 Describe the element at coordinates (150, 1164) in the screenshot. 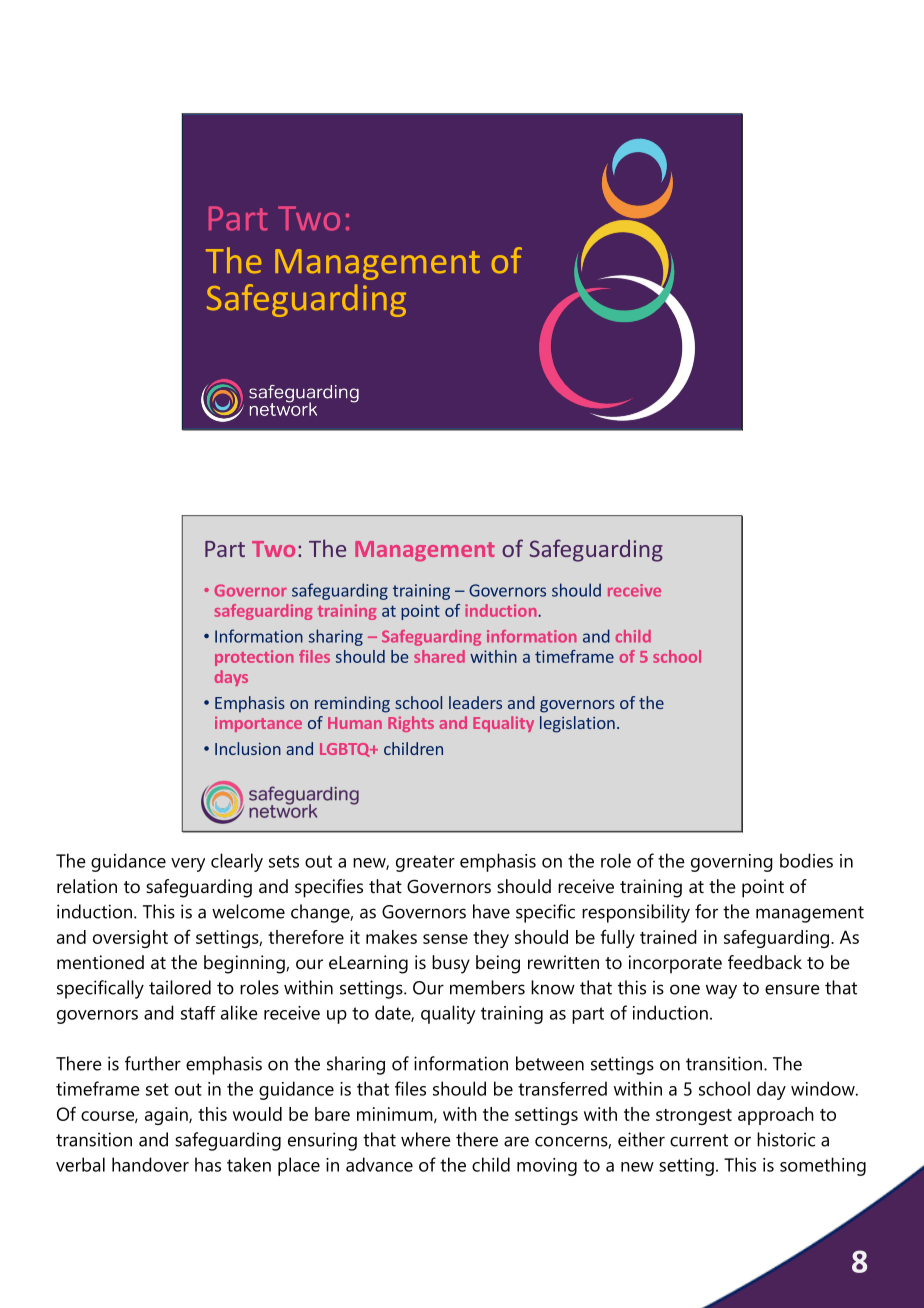

I see `handover` at that location.
